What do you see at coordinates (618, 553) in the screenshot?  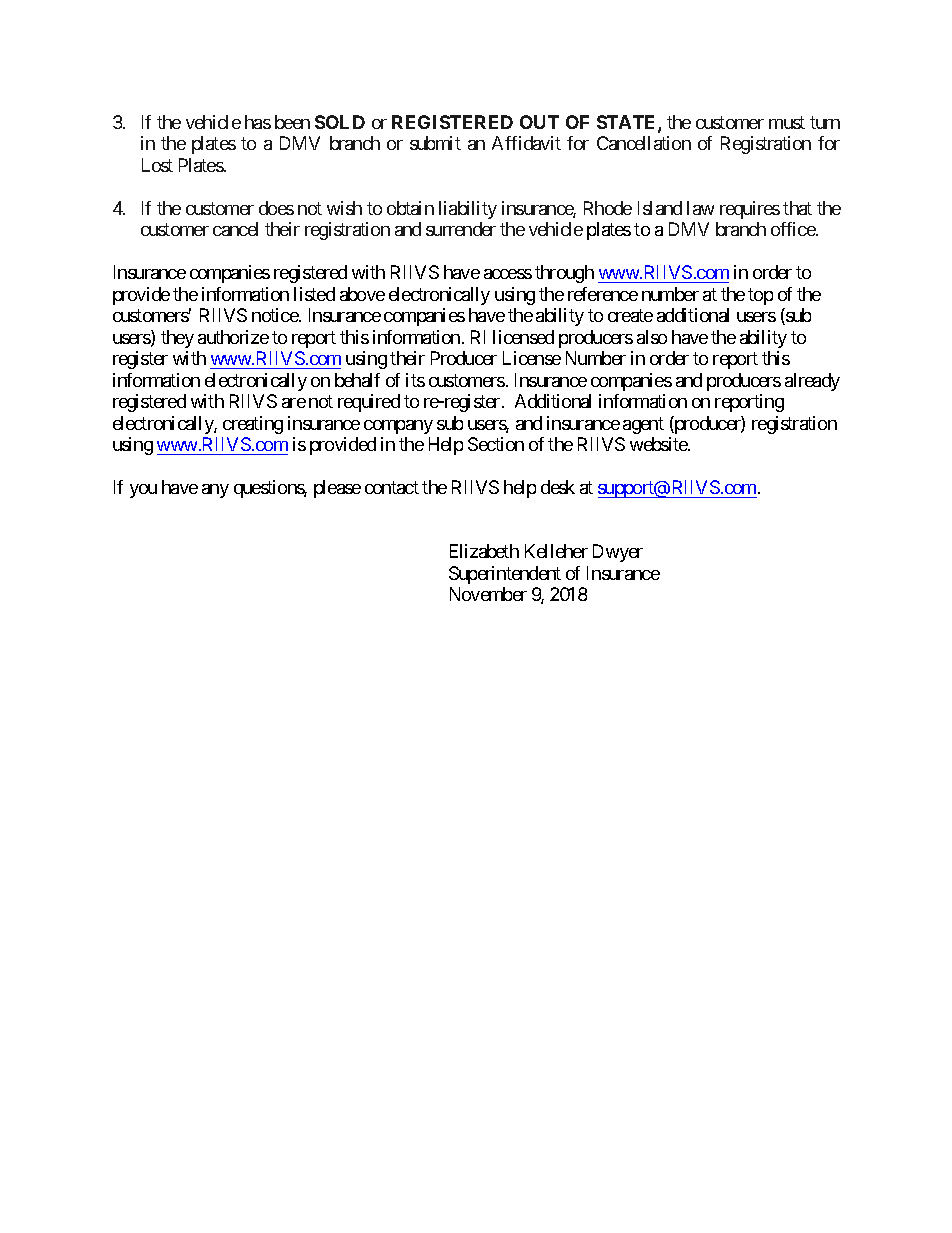 I see `Dwyer` at bounding box center [618, 553].
